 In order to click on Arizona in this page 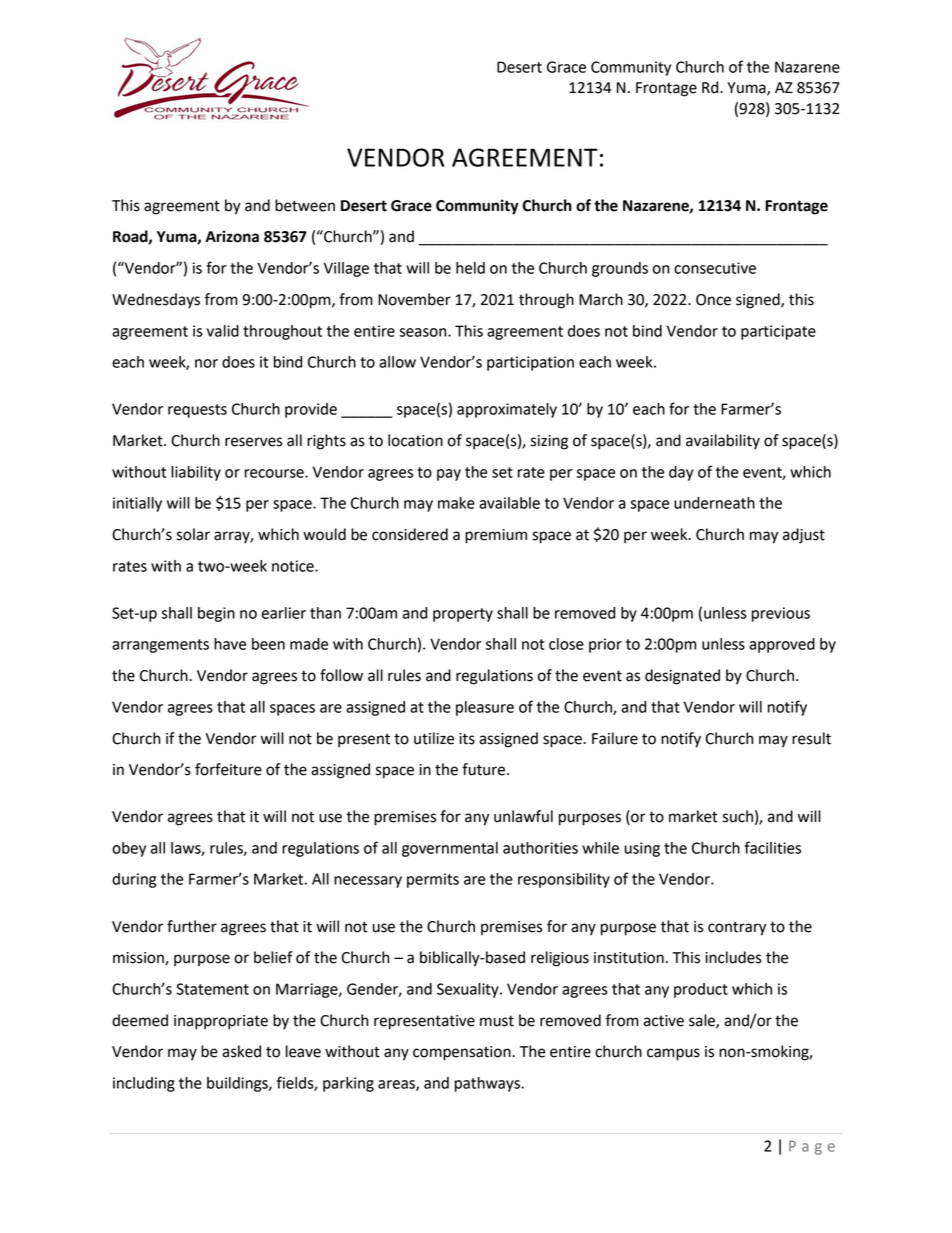, I will do `click(232, 236)`.
